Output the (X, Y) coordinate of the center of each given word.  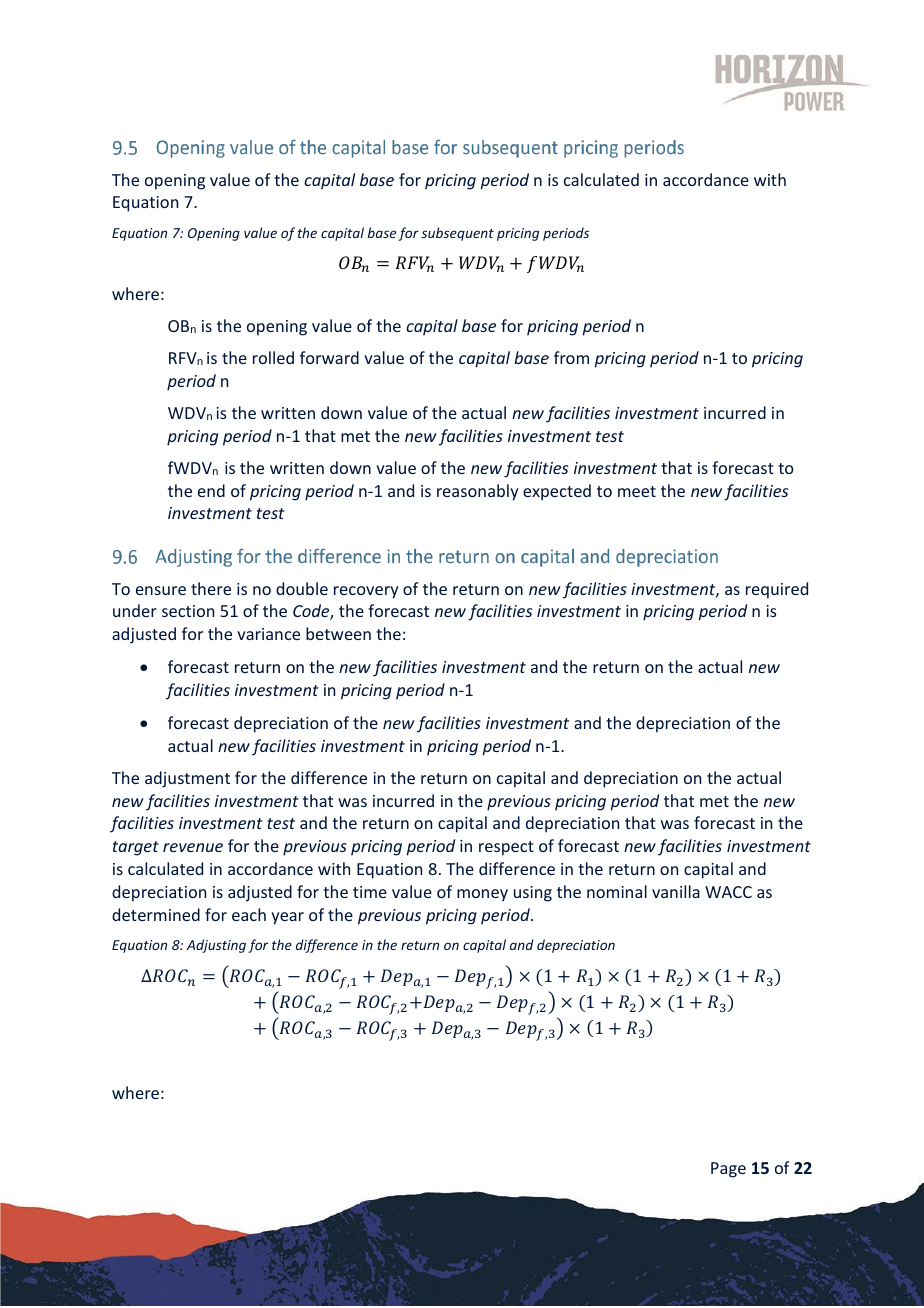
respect (506, 848)
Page (728, 1170)
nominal (617, 891)
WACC (728, 892)
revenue (193, 847)
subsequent (457, 234)
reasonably (477, 492)
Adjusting (216, 946)
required (777, 590)
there (211, 588)
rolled (273, 357)
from (571, 357)
